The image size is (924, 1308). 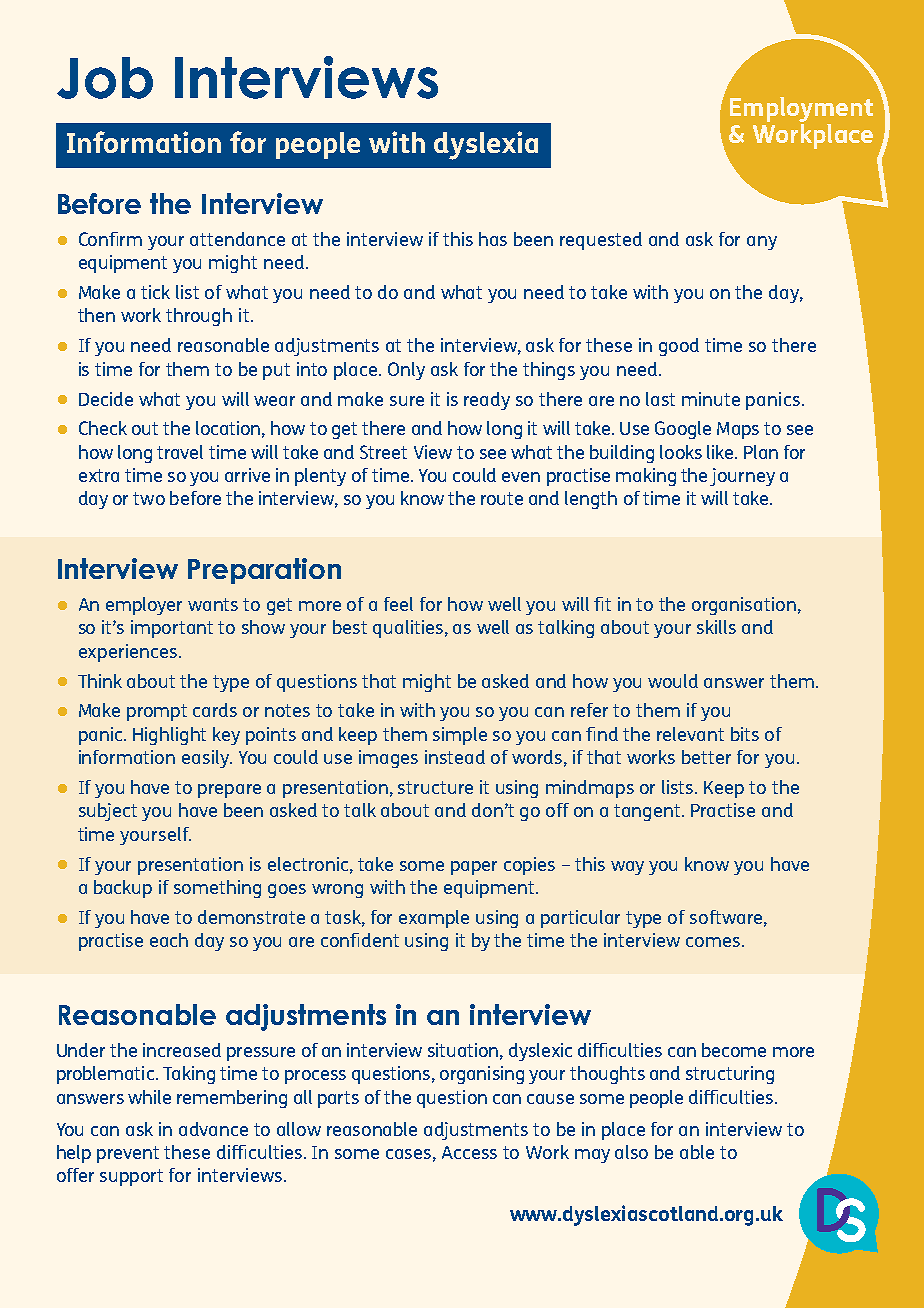 I want to click on has, so click(x=493, y=239).
